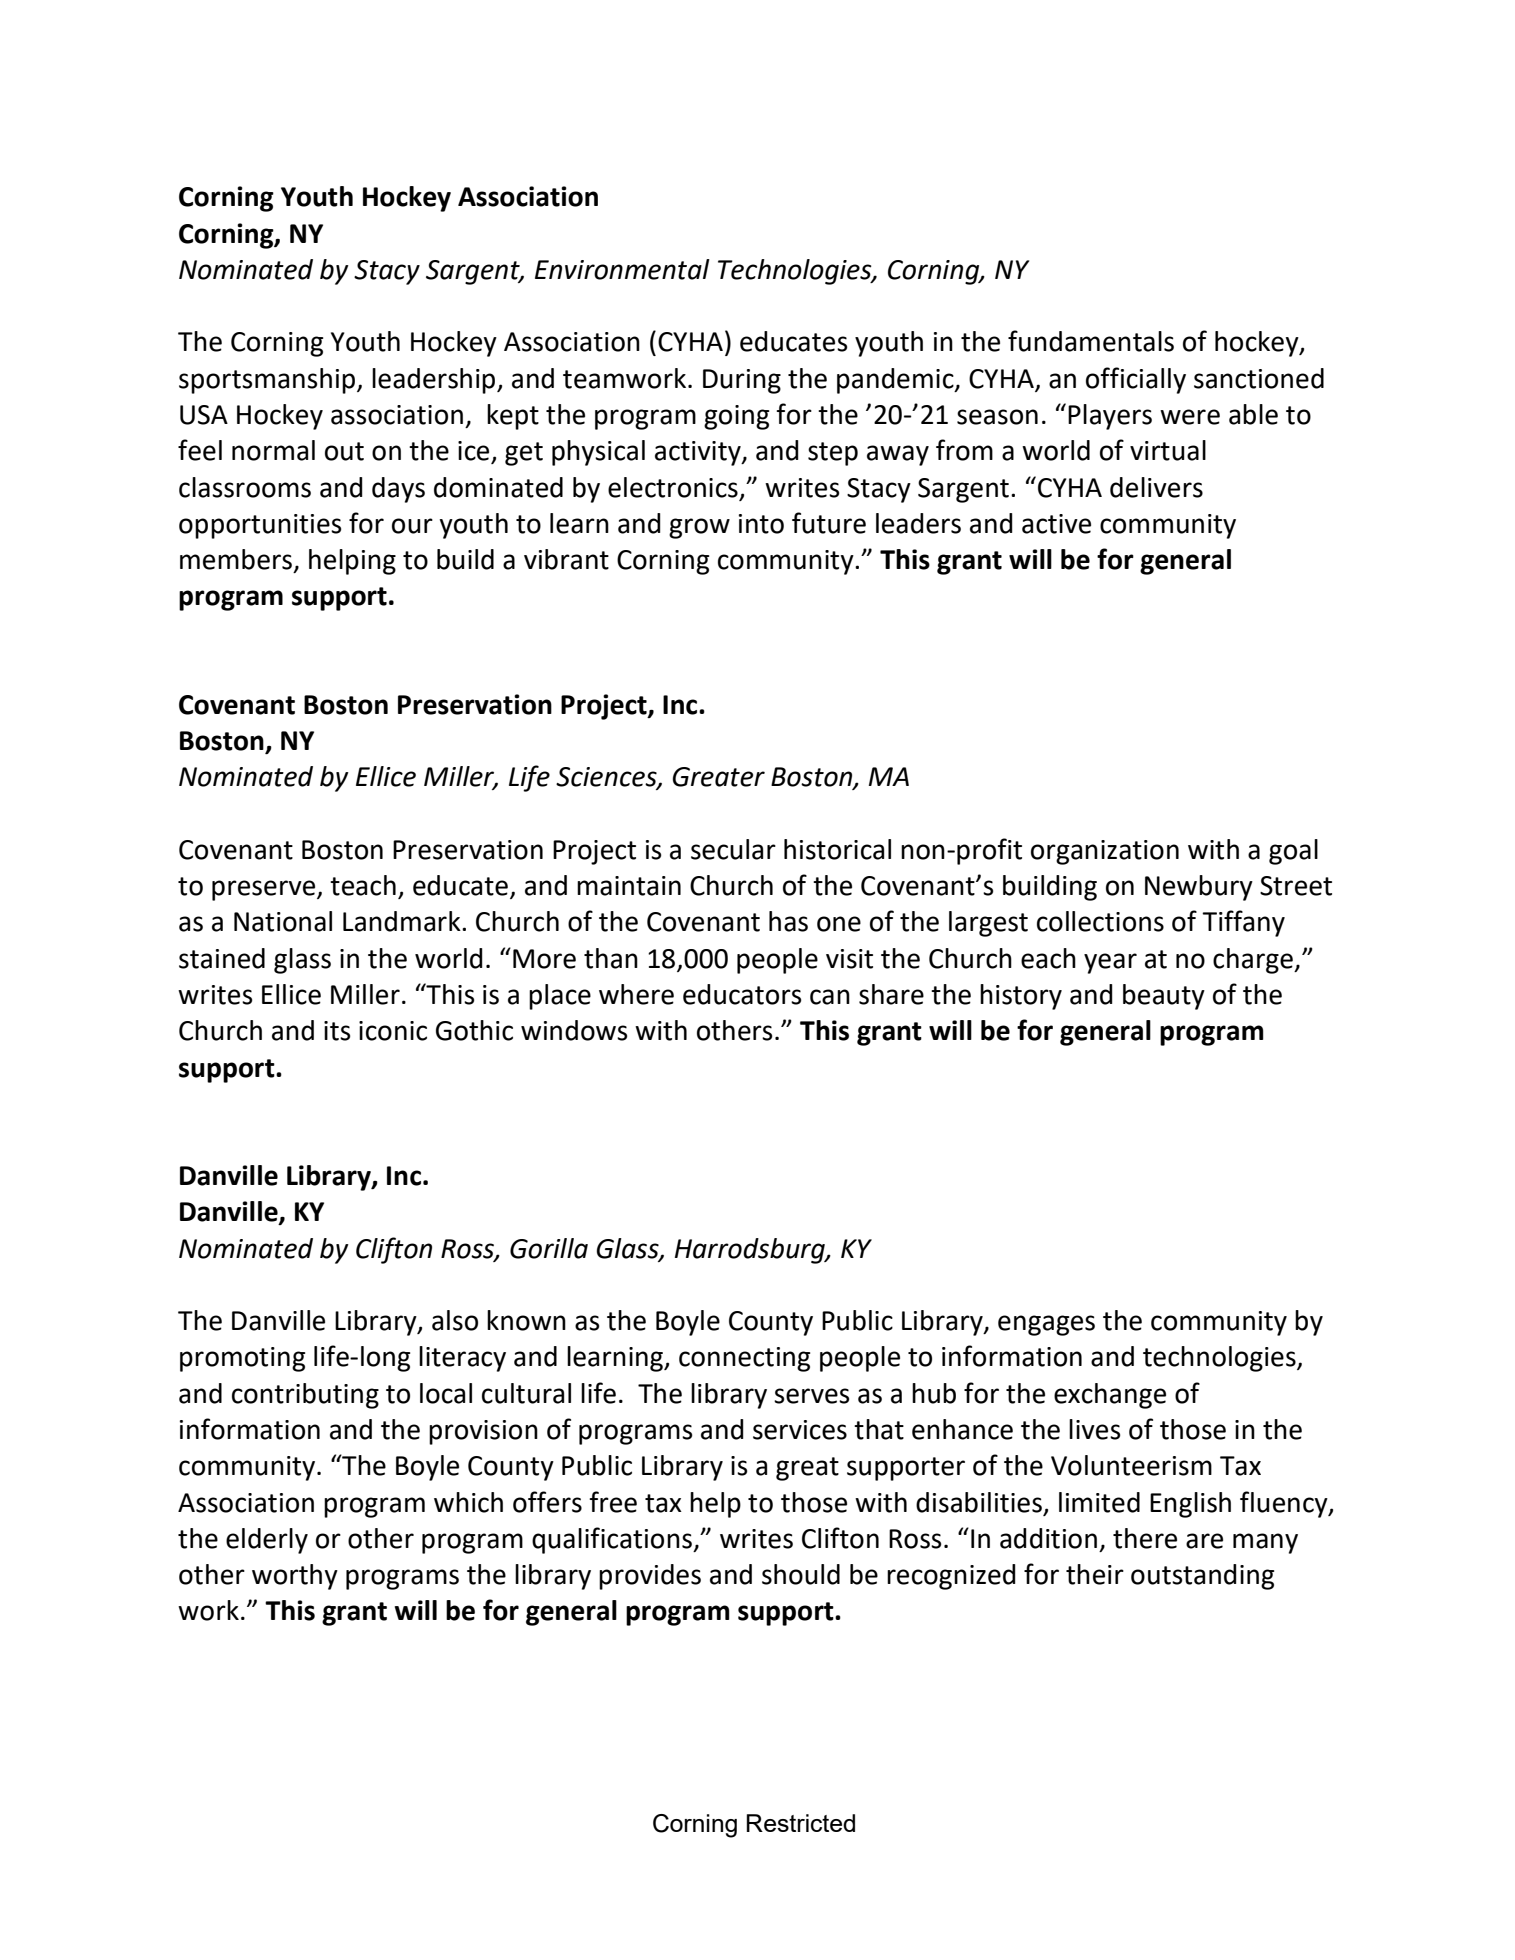 Image resolution: width=1515 pixels, height=1960 pixels. I want to click on worthy, so click(295, 1577).
